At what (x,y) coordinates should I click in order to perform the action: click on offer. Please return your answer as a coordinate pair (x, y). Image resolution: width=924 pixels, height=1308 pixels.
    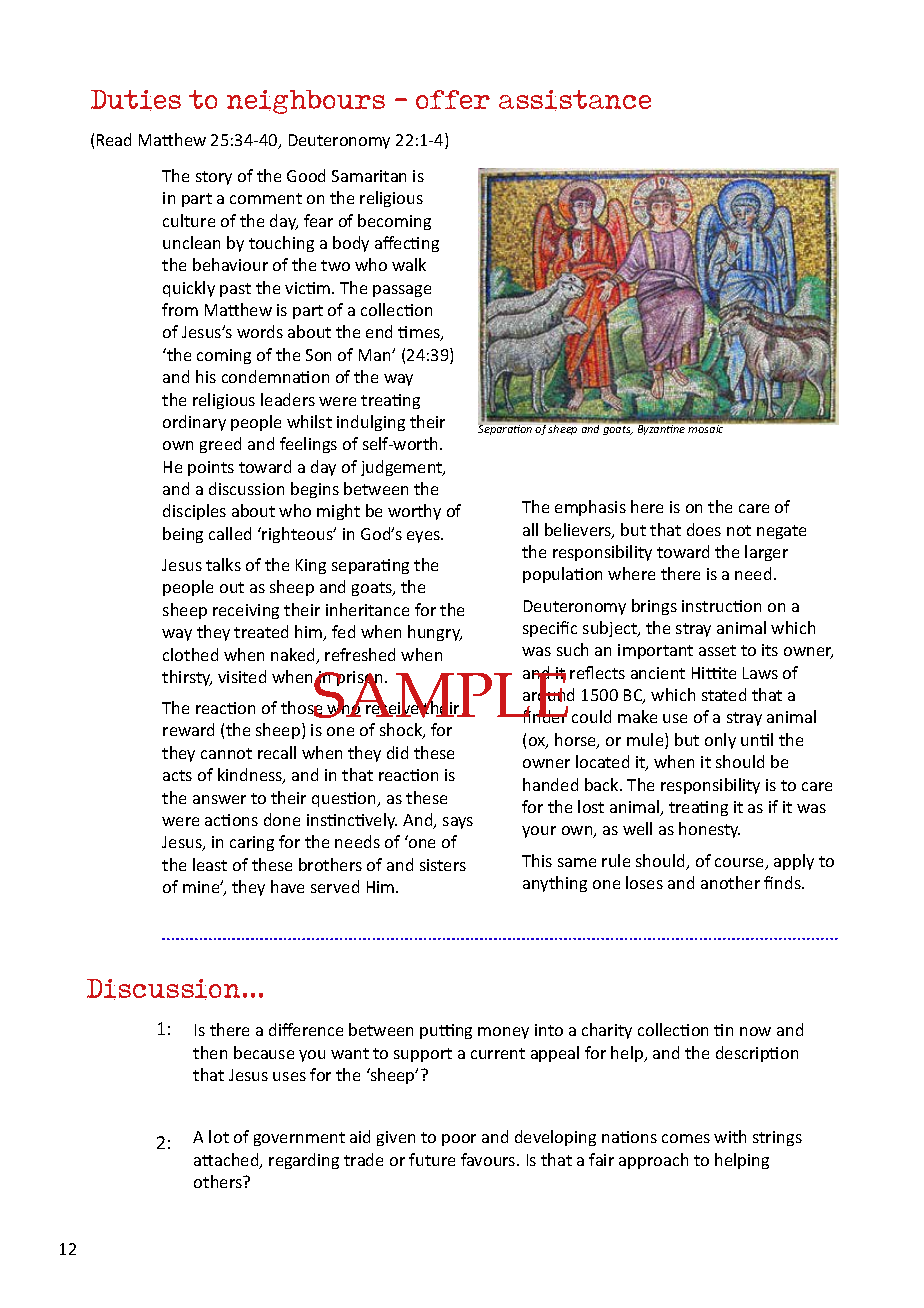
    Looking at the image, I should click on (453, 99).
